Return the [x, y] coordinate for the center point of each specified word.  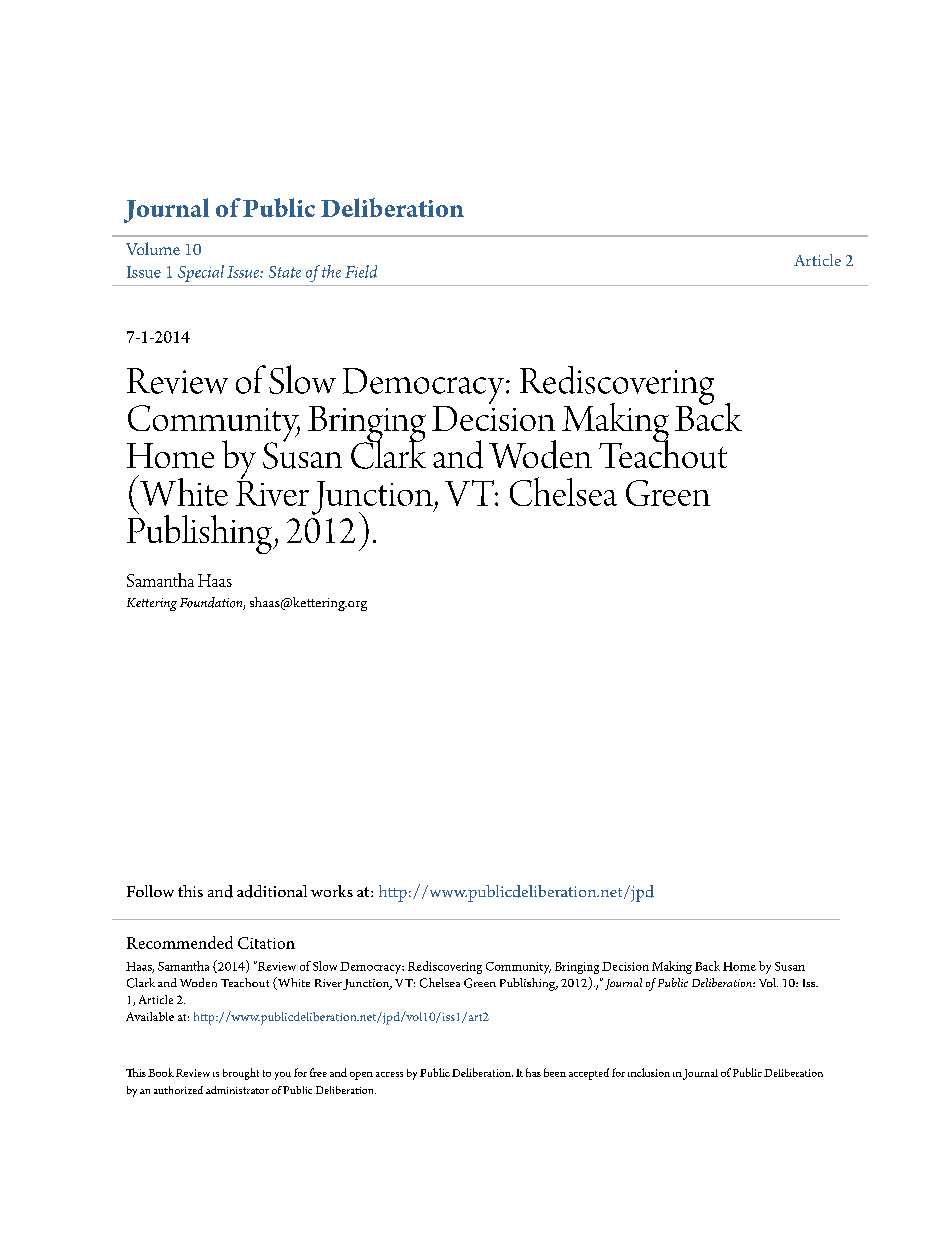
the [331, 271]
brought [241, 1074]
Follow [150, 891]
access [389, 1074]
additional [272, 891]
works [332, 891]
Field [361, 271]
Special [201, 273]
